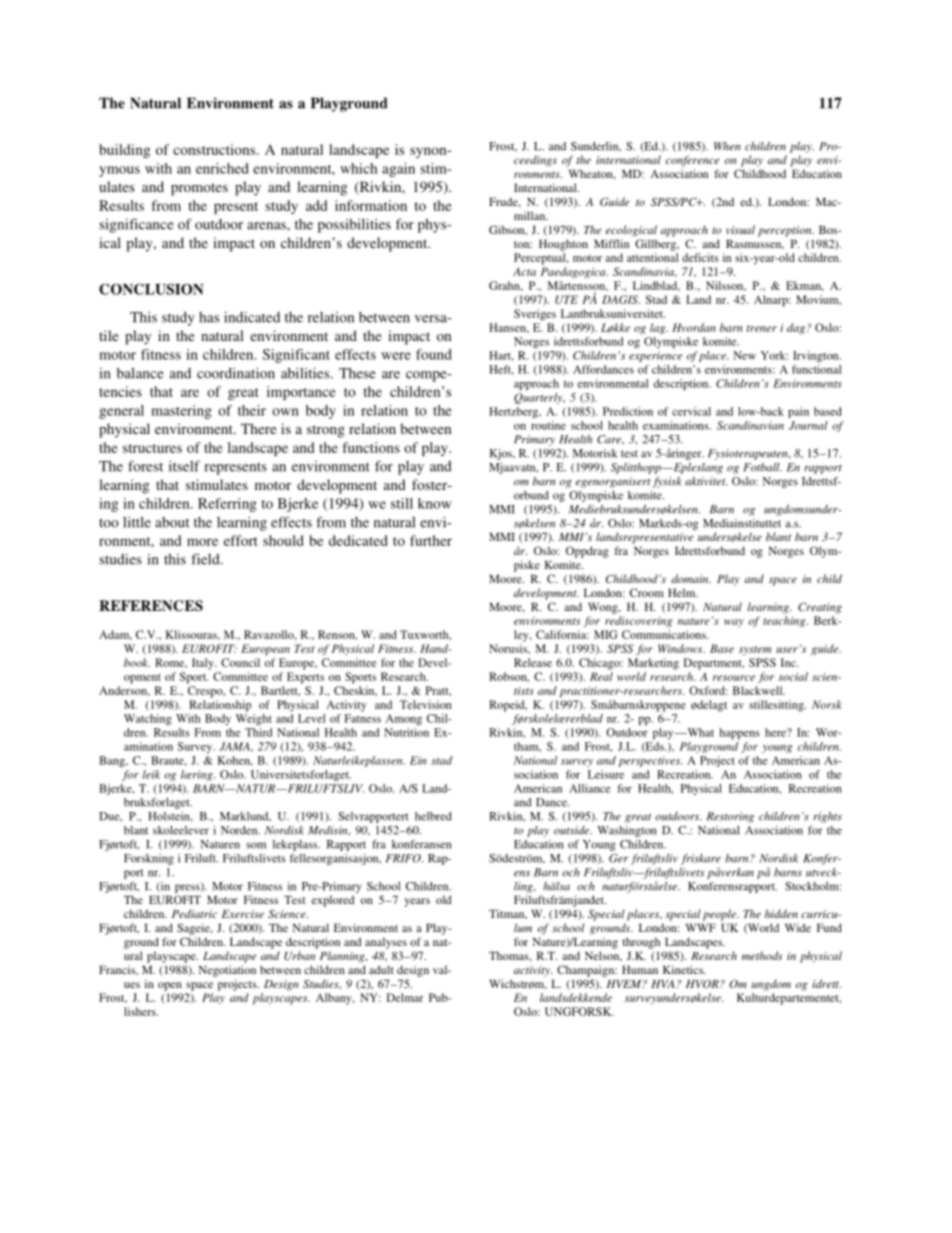  I want to click on again, so click(398, 170).
